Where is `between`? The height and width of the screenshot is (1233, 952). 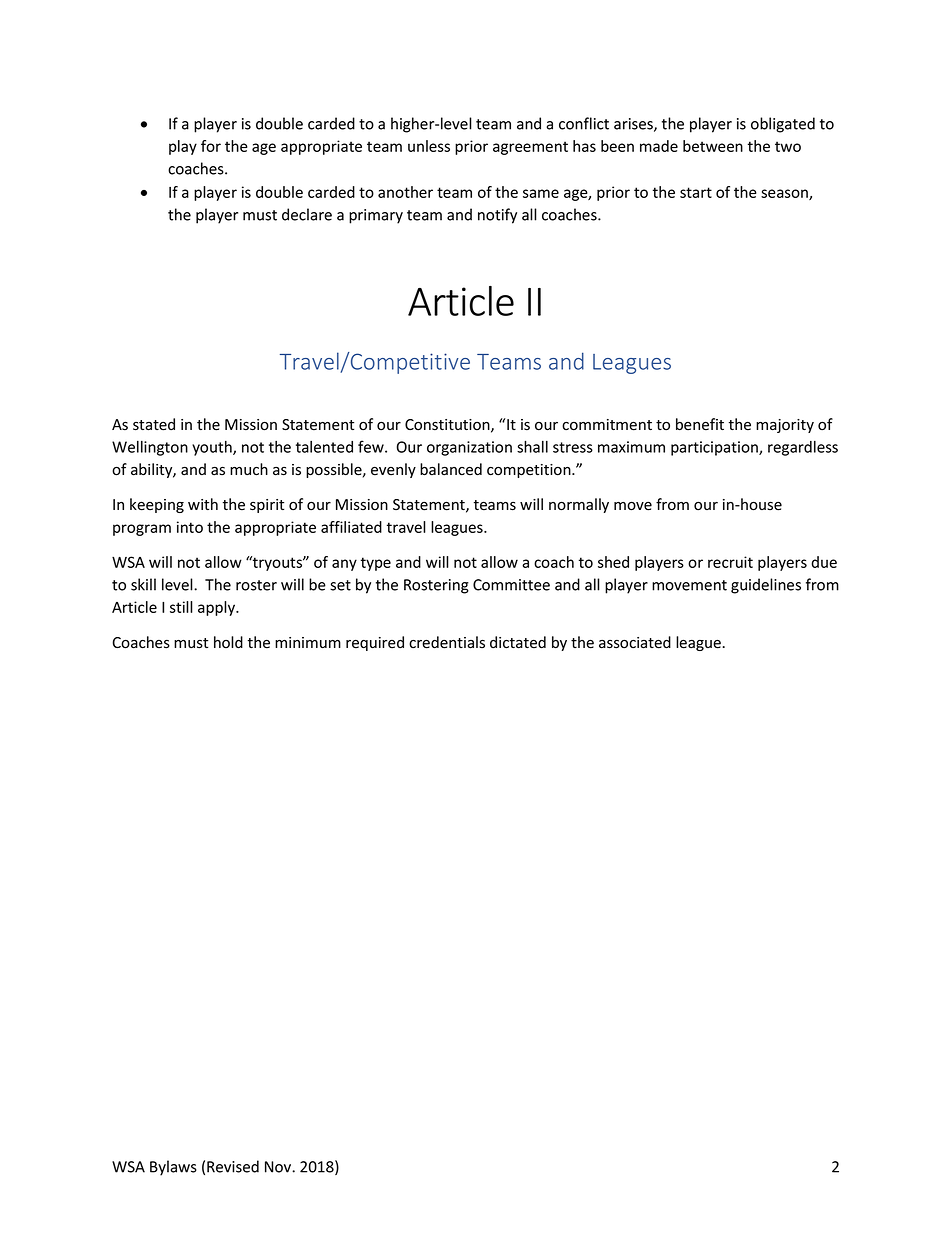
between is located at coordinates (713, 146).
